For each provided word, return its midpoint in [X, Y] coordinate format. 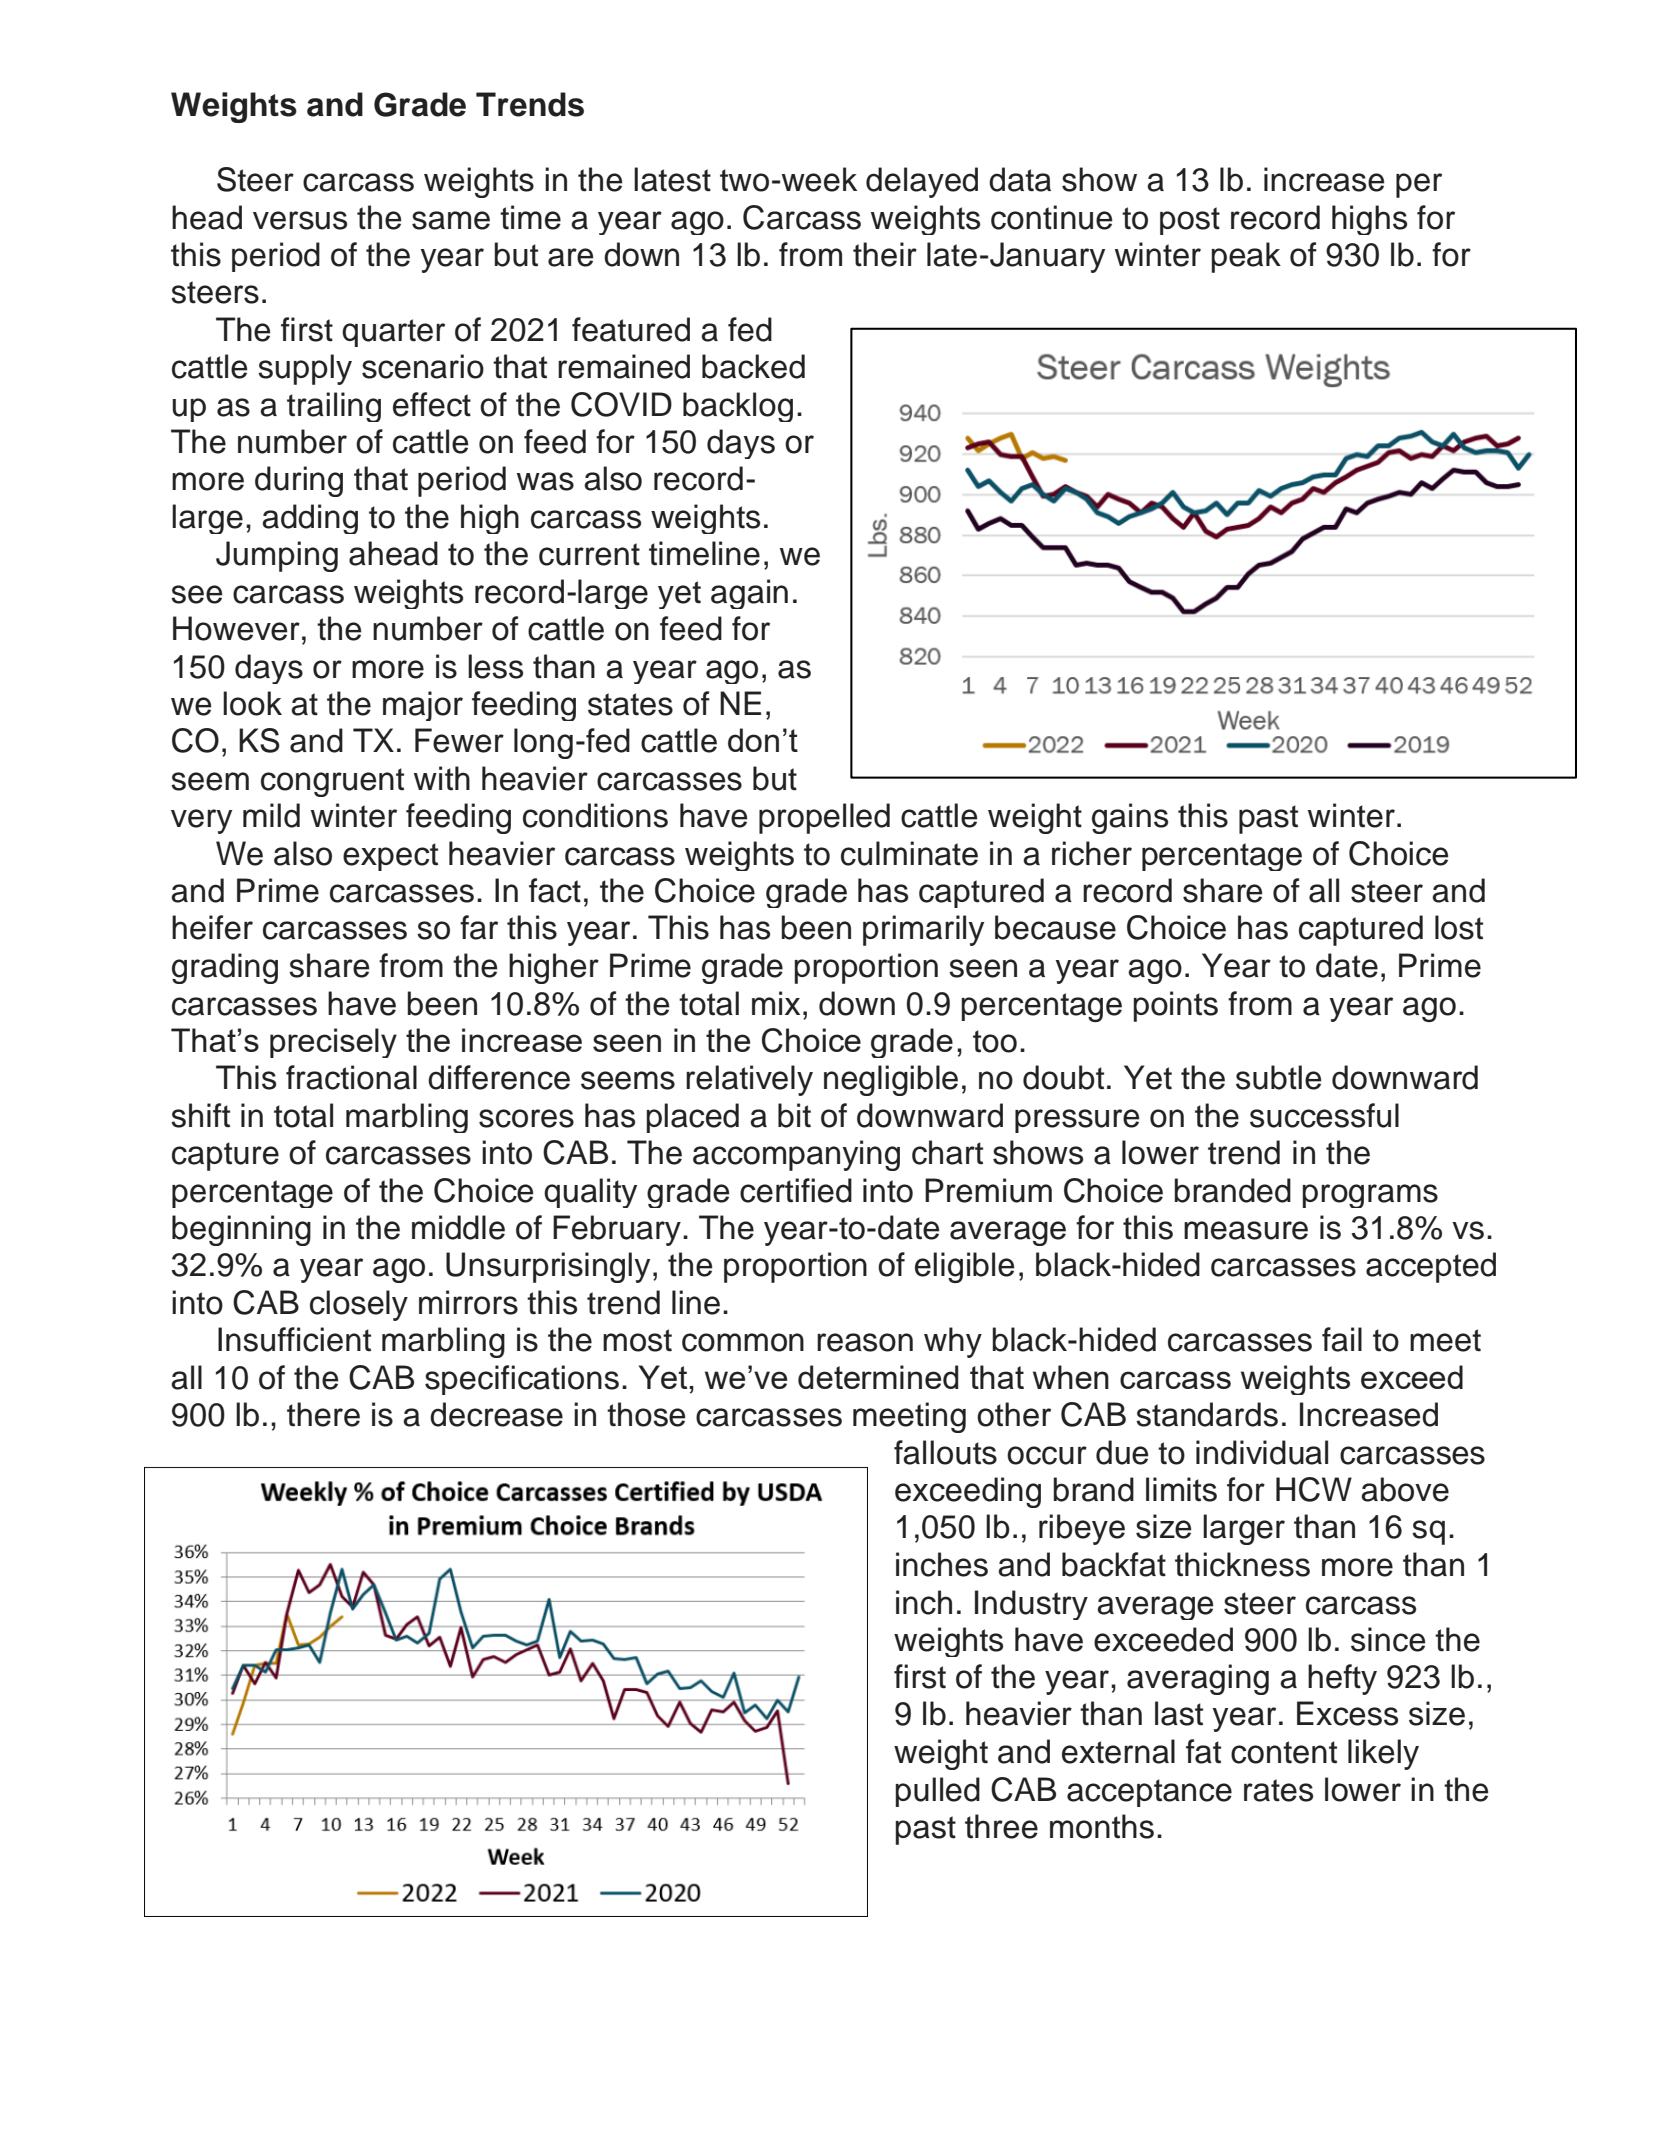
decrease [496, 1414]
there [323, 1414]
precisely [333, 1043]
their [885, 254]
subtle [1278, 1077]
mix [776, 1003]
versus [300, 220]
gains [1130, 818]
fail [1342, 1339]
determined [878, 1377]
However [236, 628]
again [749, 594]
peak [1246, 257]
